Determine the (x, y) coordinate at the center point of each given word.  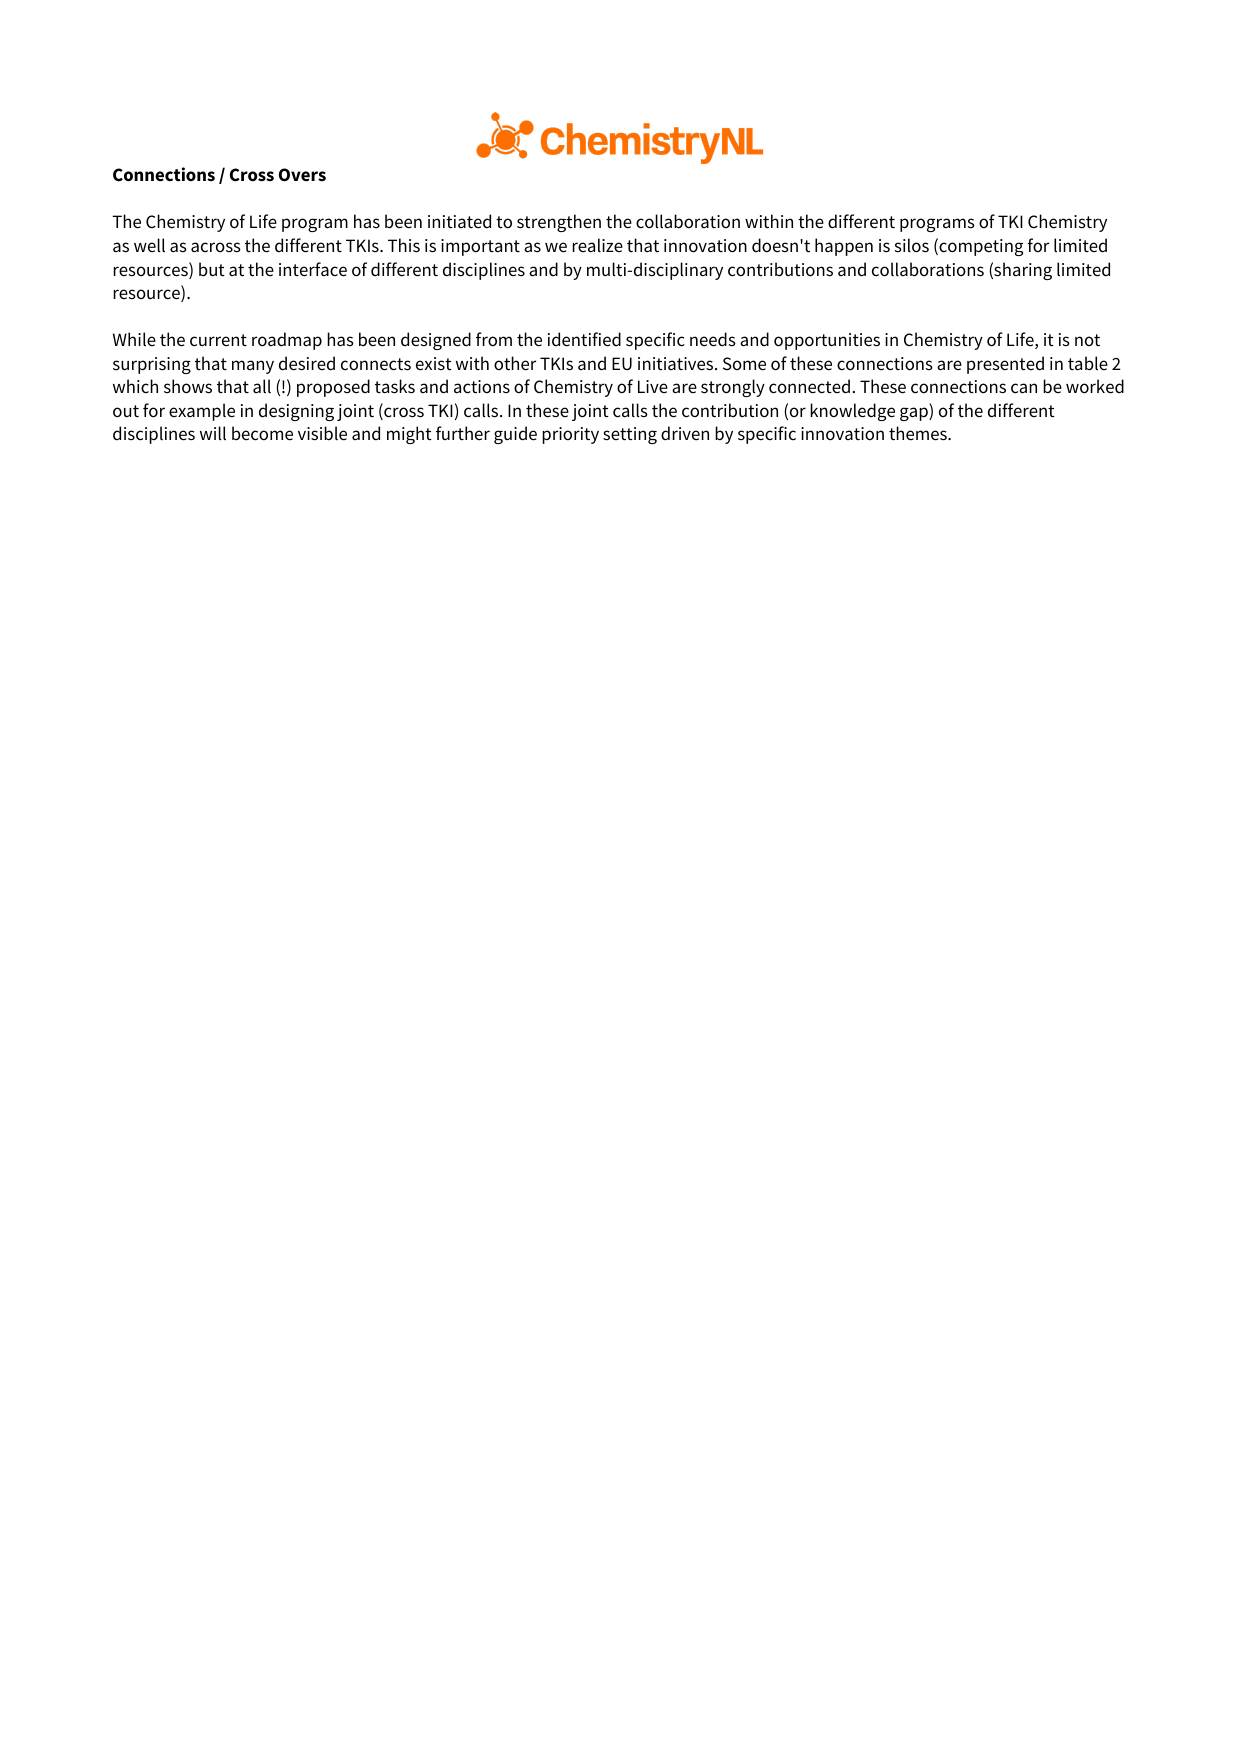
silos (912, 245)
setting (630, 435)
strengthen (559, 223)
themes (919, 433)
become (262, 433)
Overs (302, 175)
